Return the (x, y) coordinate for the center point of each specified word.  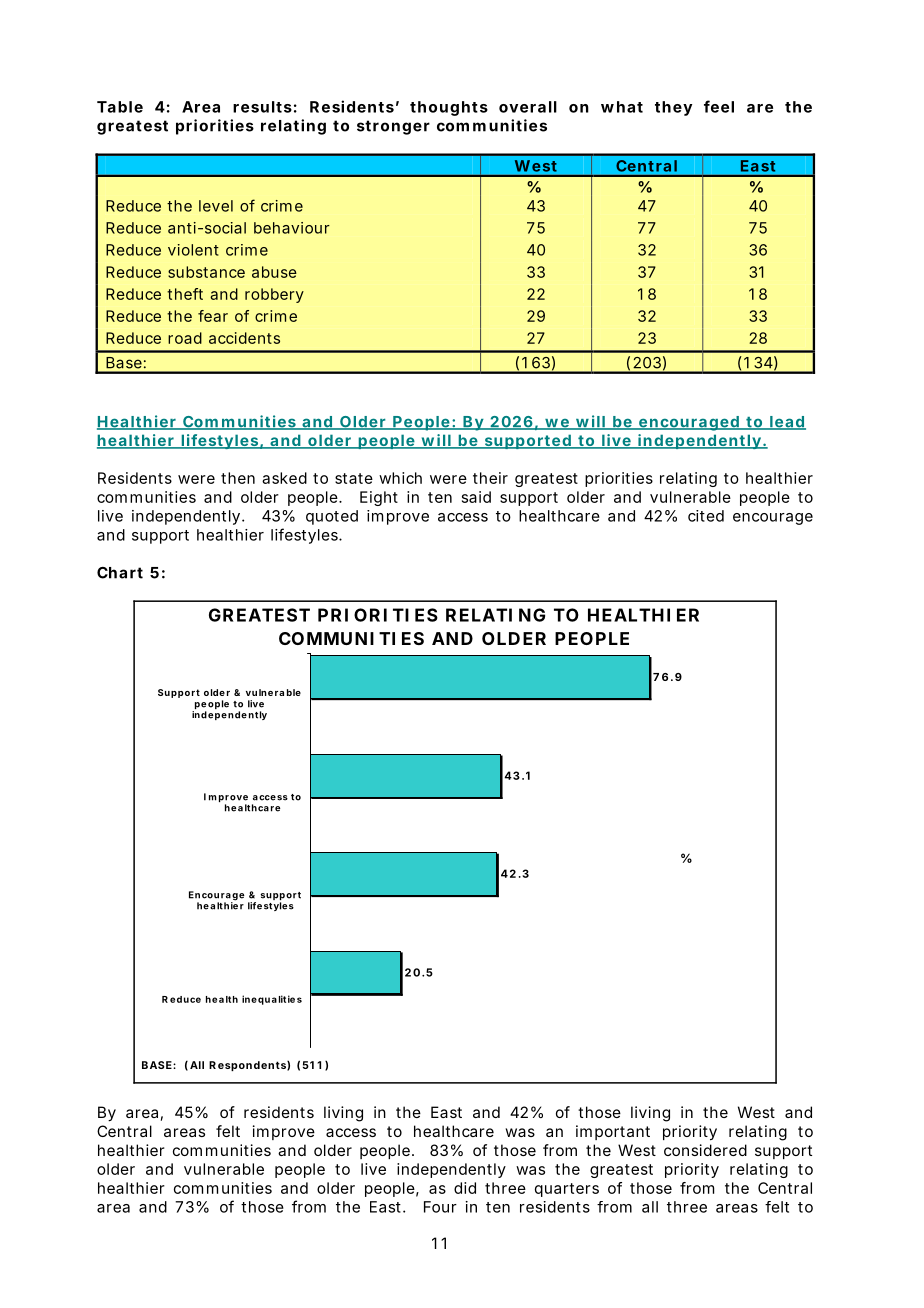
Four (440, 1207)
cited (706, 516)
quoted (332, 517)
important (613, 1132)
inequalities (272, 1000)
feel (719, 106)
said (476, 497)
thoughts (449, 108)
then (238, 478)
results (262, 107)
